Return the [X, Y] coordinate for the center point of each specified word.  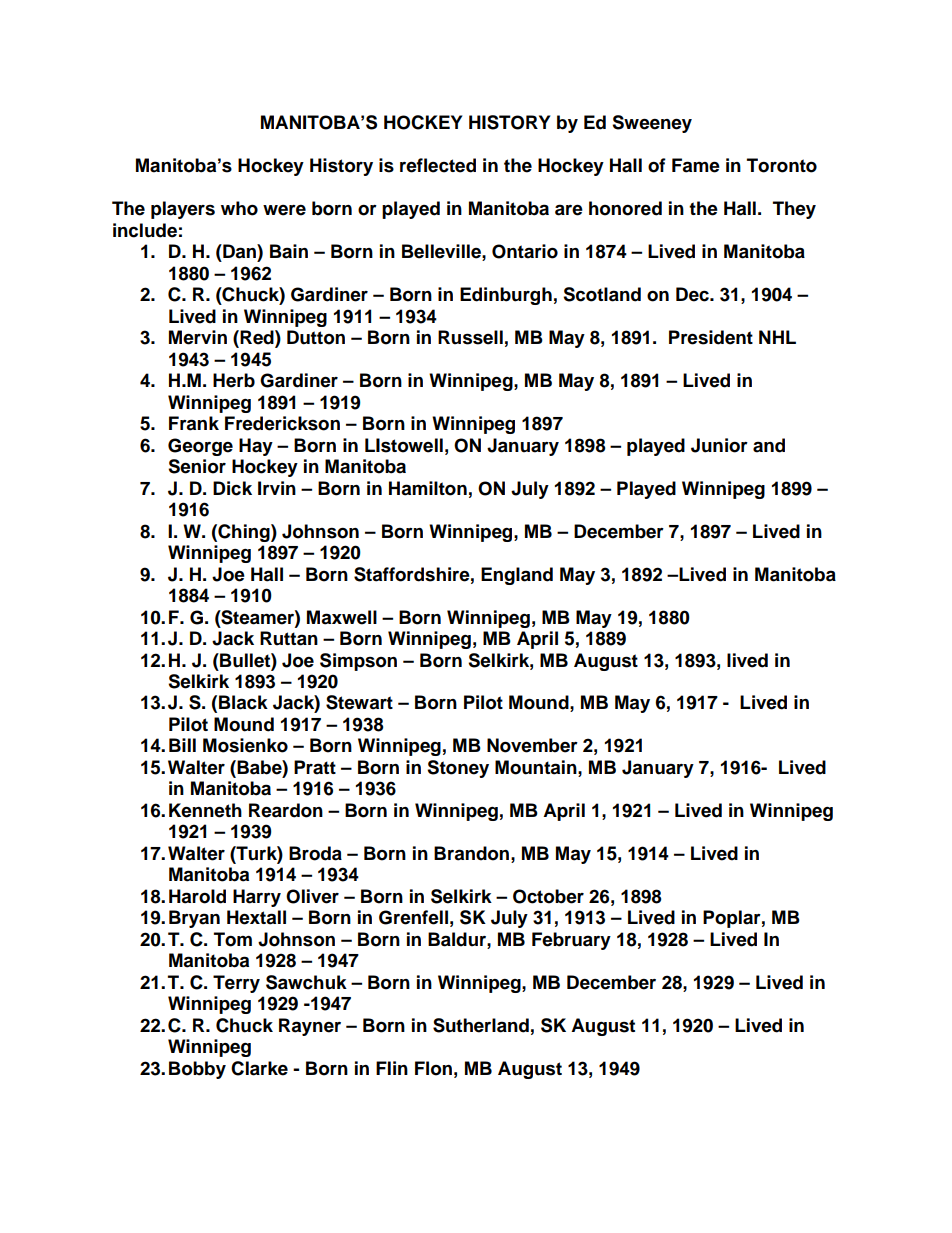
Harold [197, 896]
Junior [719, 445]
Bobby [197, 1070]
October [548, 896]
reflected [438, 165]
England [517, 576]
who [239, 208]
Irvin [277, 488]
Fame [696, 165]
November [532, 745]
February [571, 941]
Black [243, 702]
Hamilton [428, 488]
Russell [470, 337]
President [711, 337]
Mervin [198, 337]
